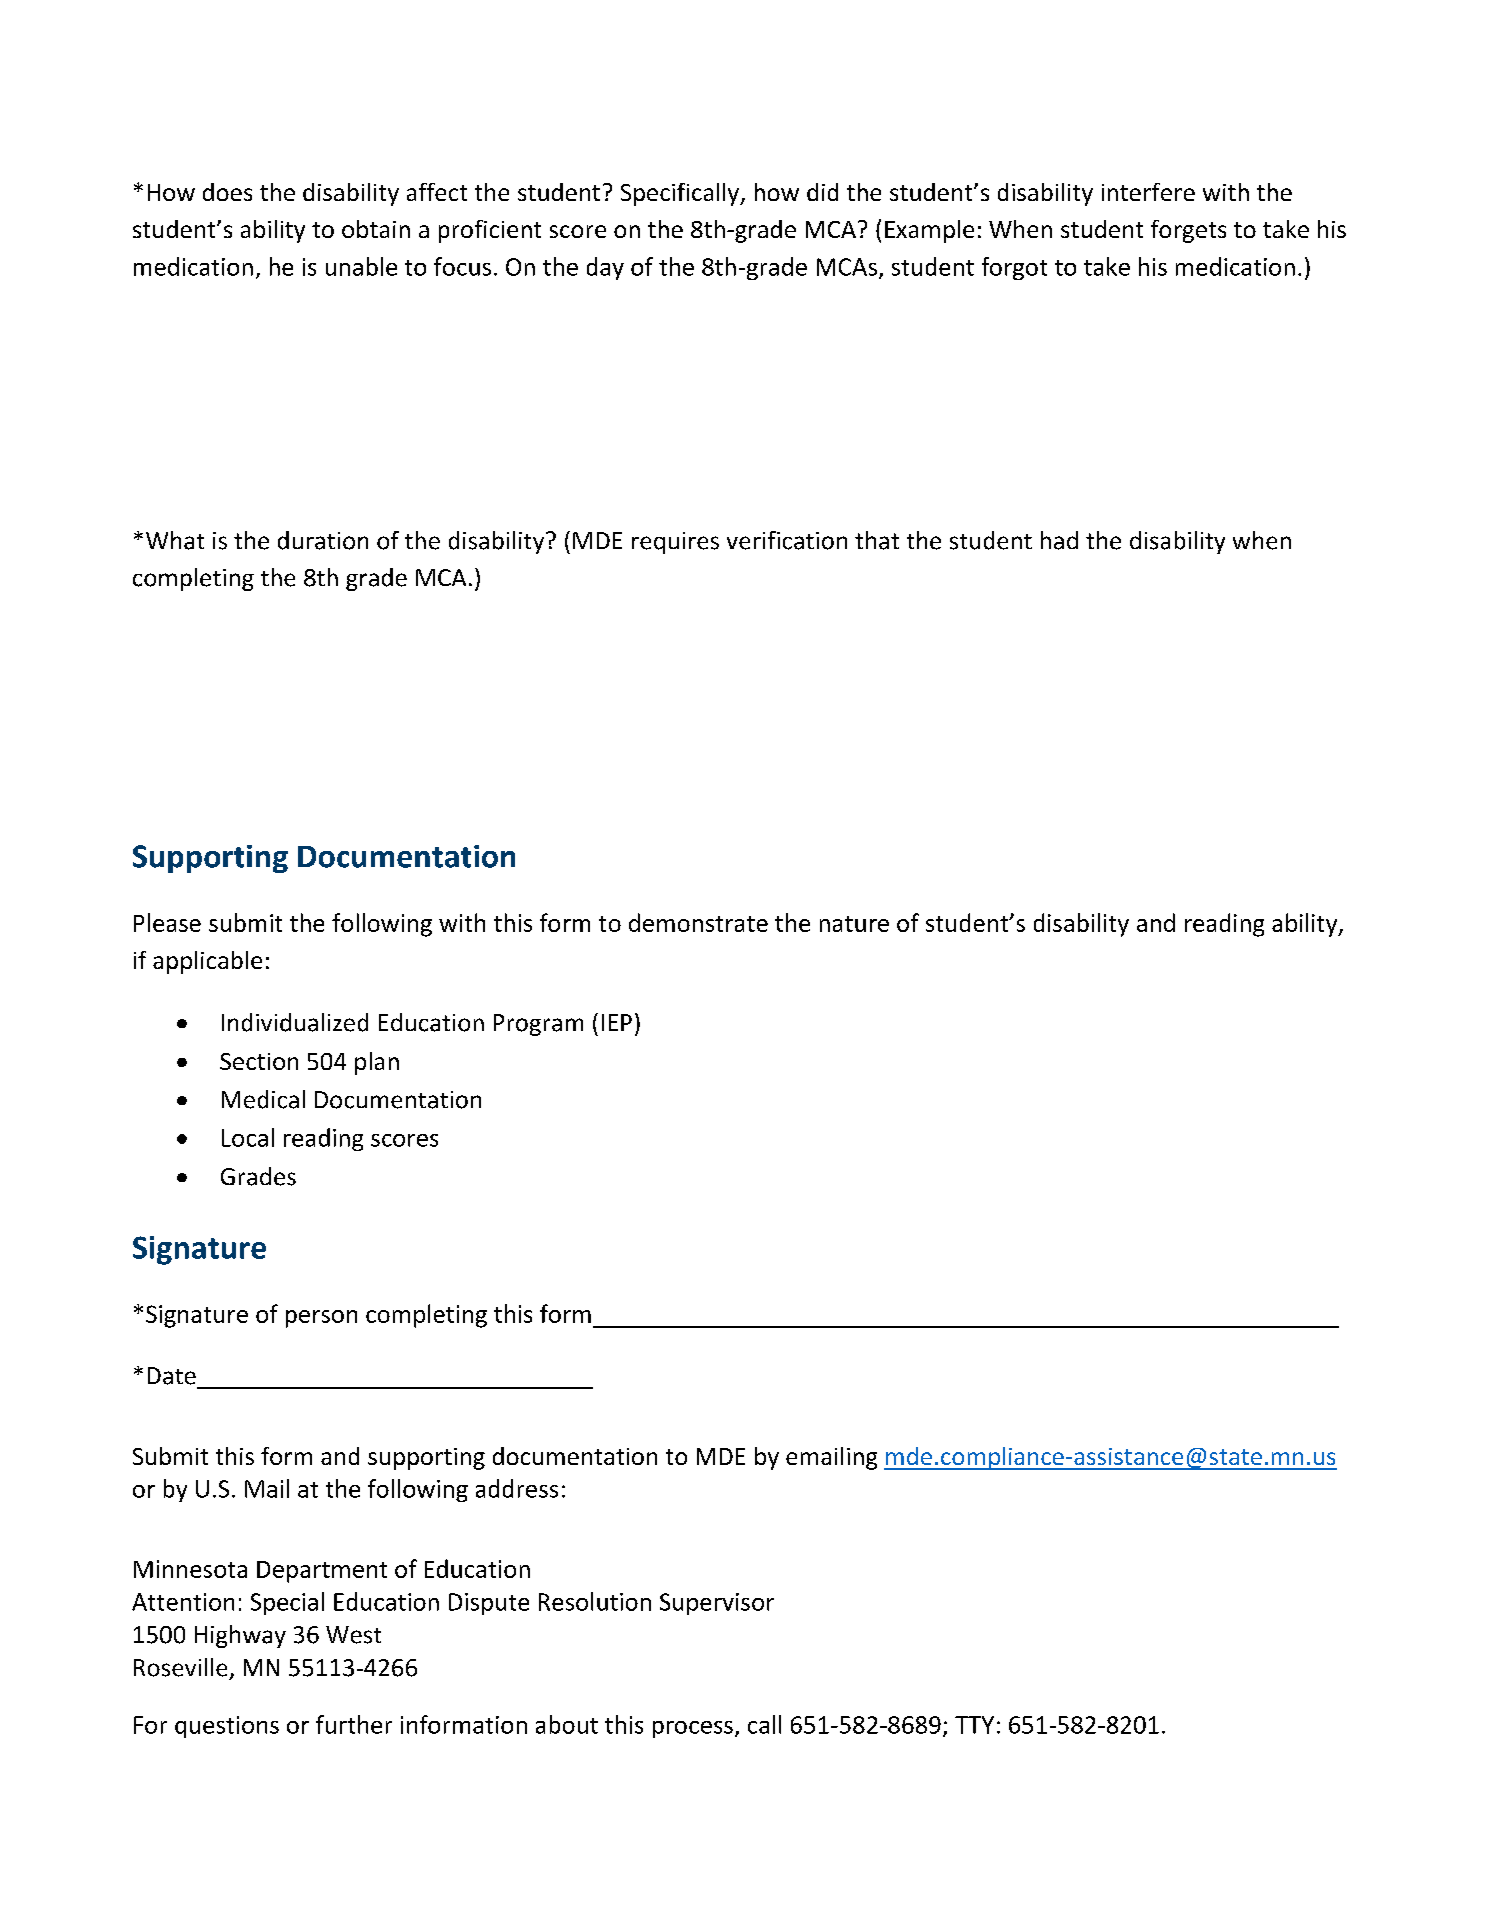  Describe the element at coordinates (1059, 540) in the screenshot. I see `had` at that location.
